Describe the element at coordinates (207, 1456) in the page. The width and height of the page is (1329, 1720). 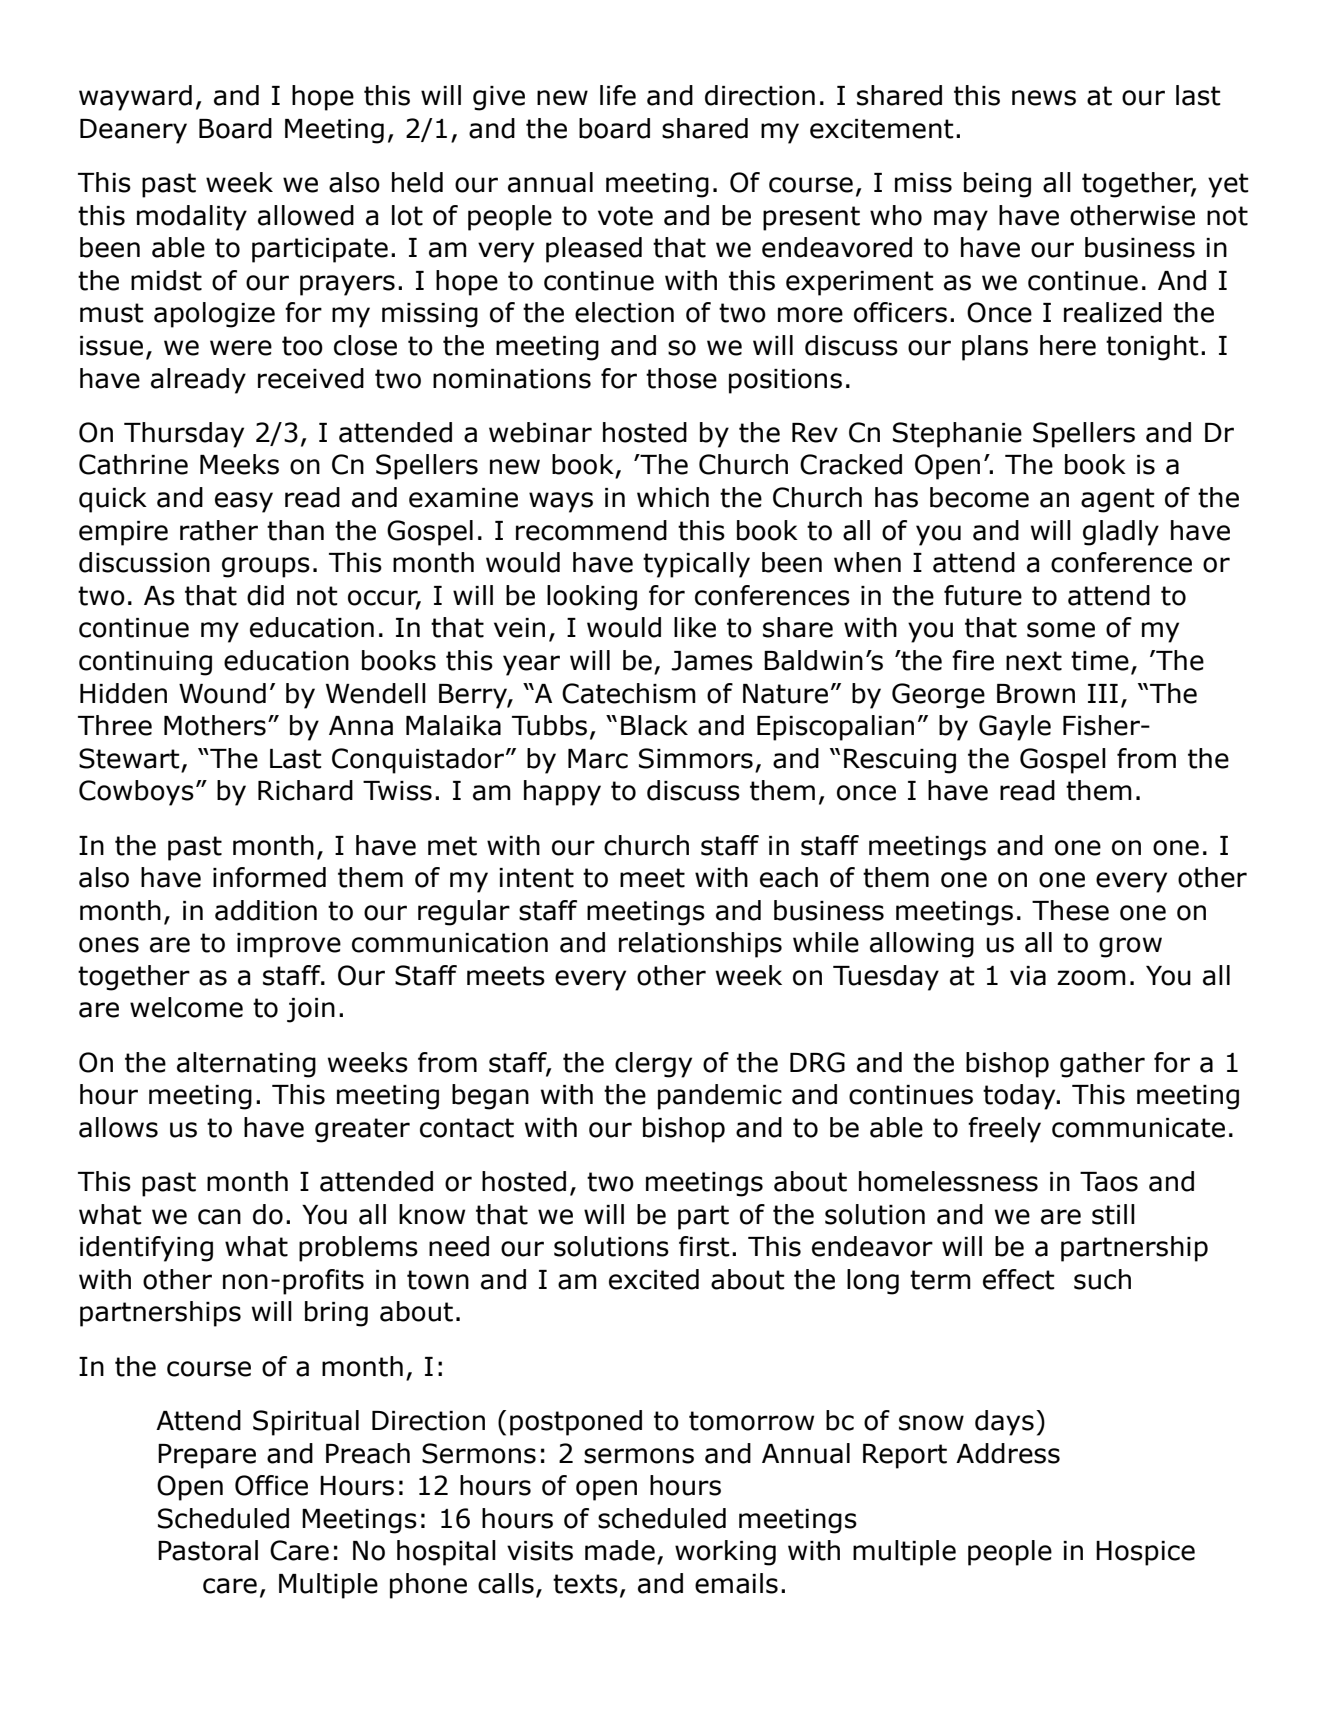
I see `Prepare` at that location.
